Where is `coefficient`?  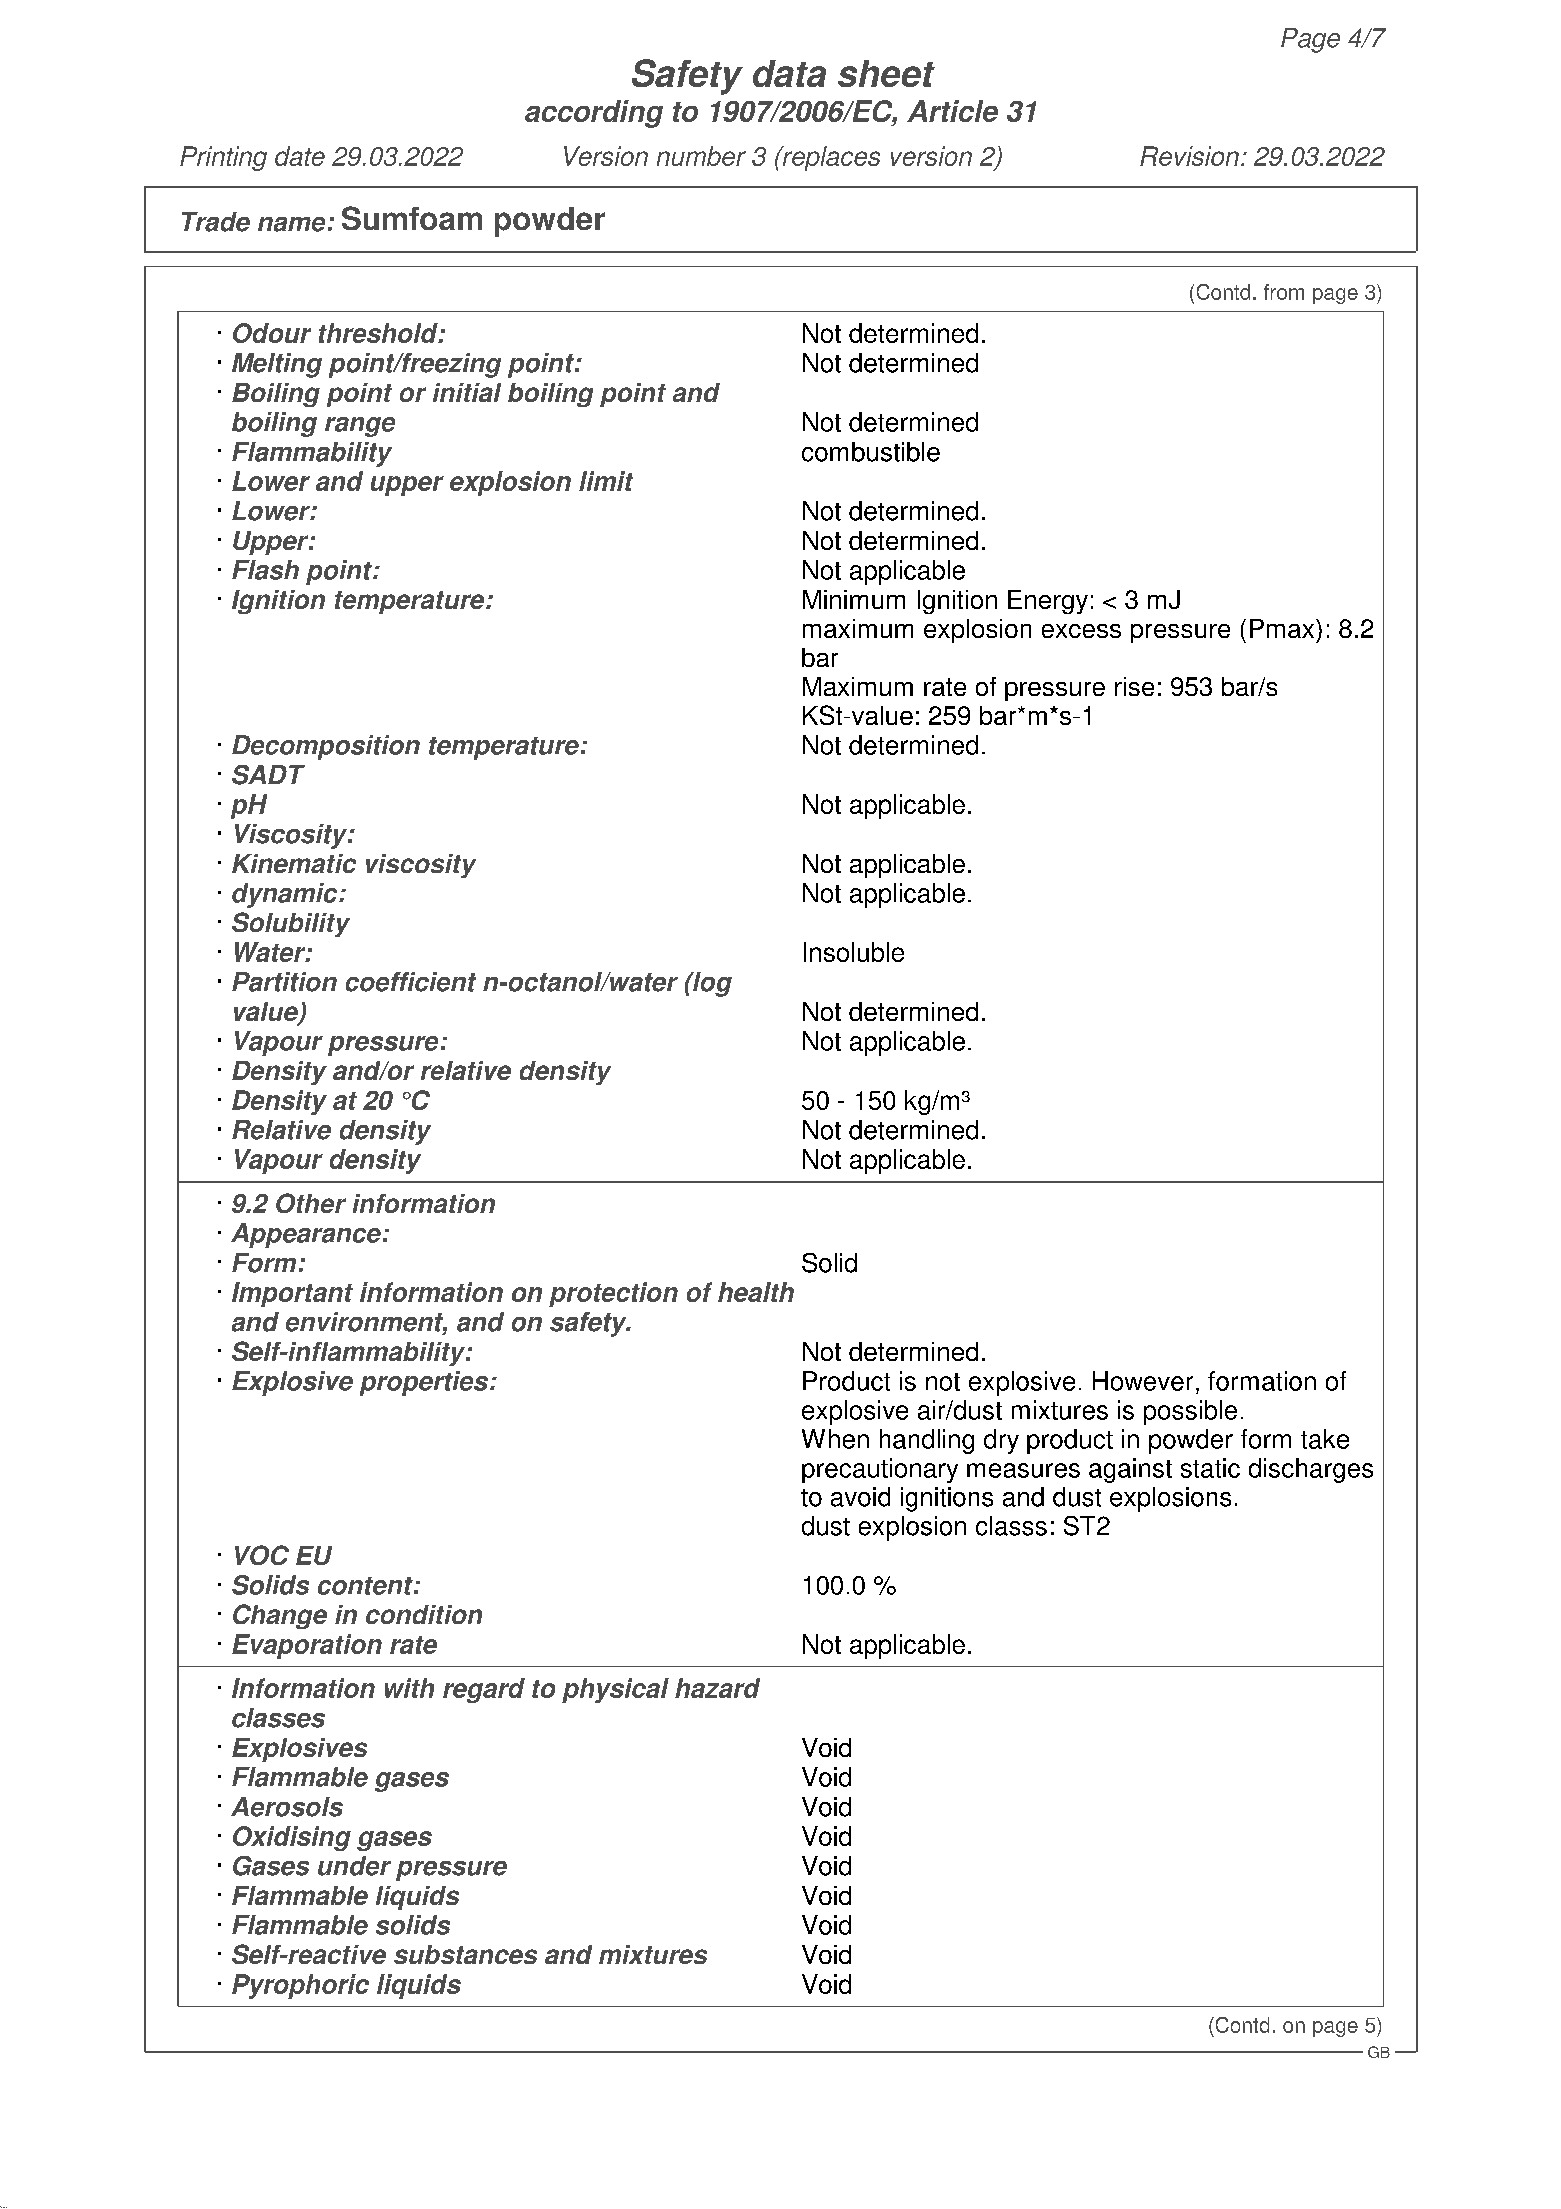
coefficient is located at coordinates (411, 982).
